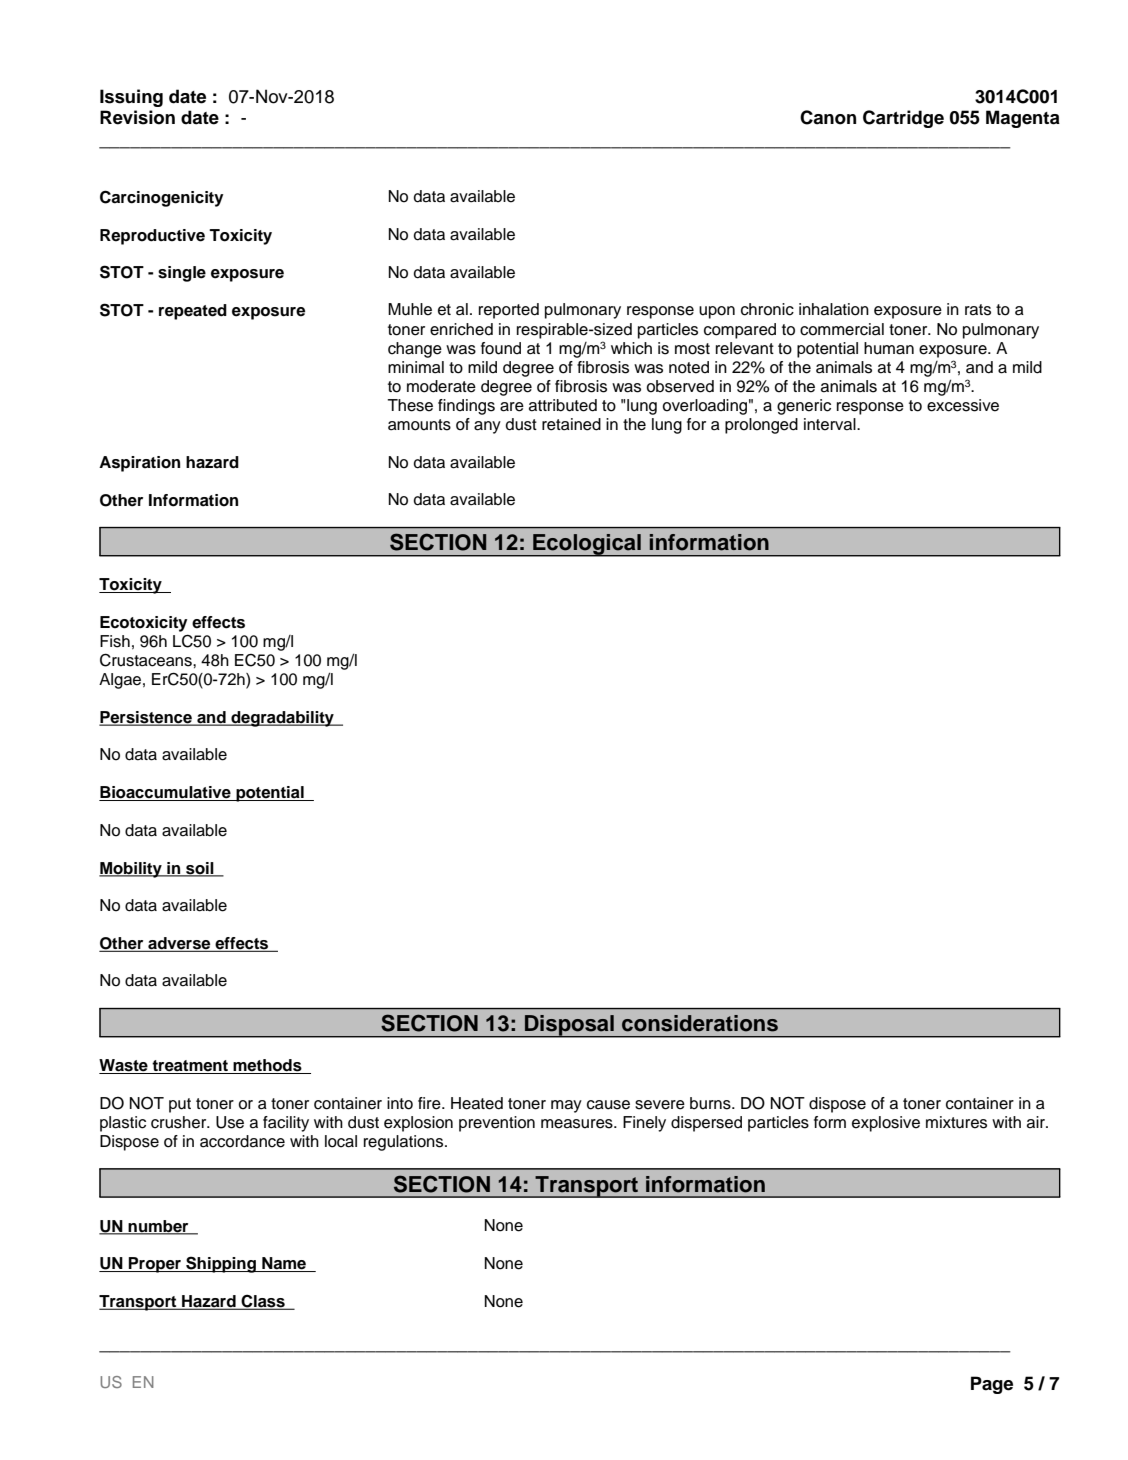 This screenshot has width=1128, height=1460. Describe the element at coordinates (571, 424) in the screenshot. I see `retained` at that location.
